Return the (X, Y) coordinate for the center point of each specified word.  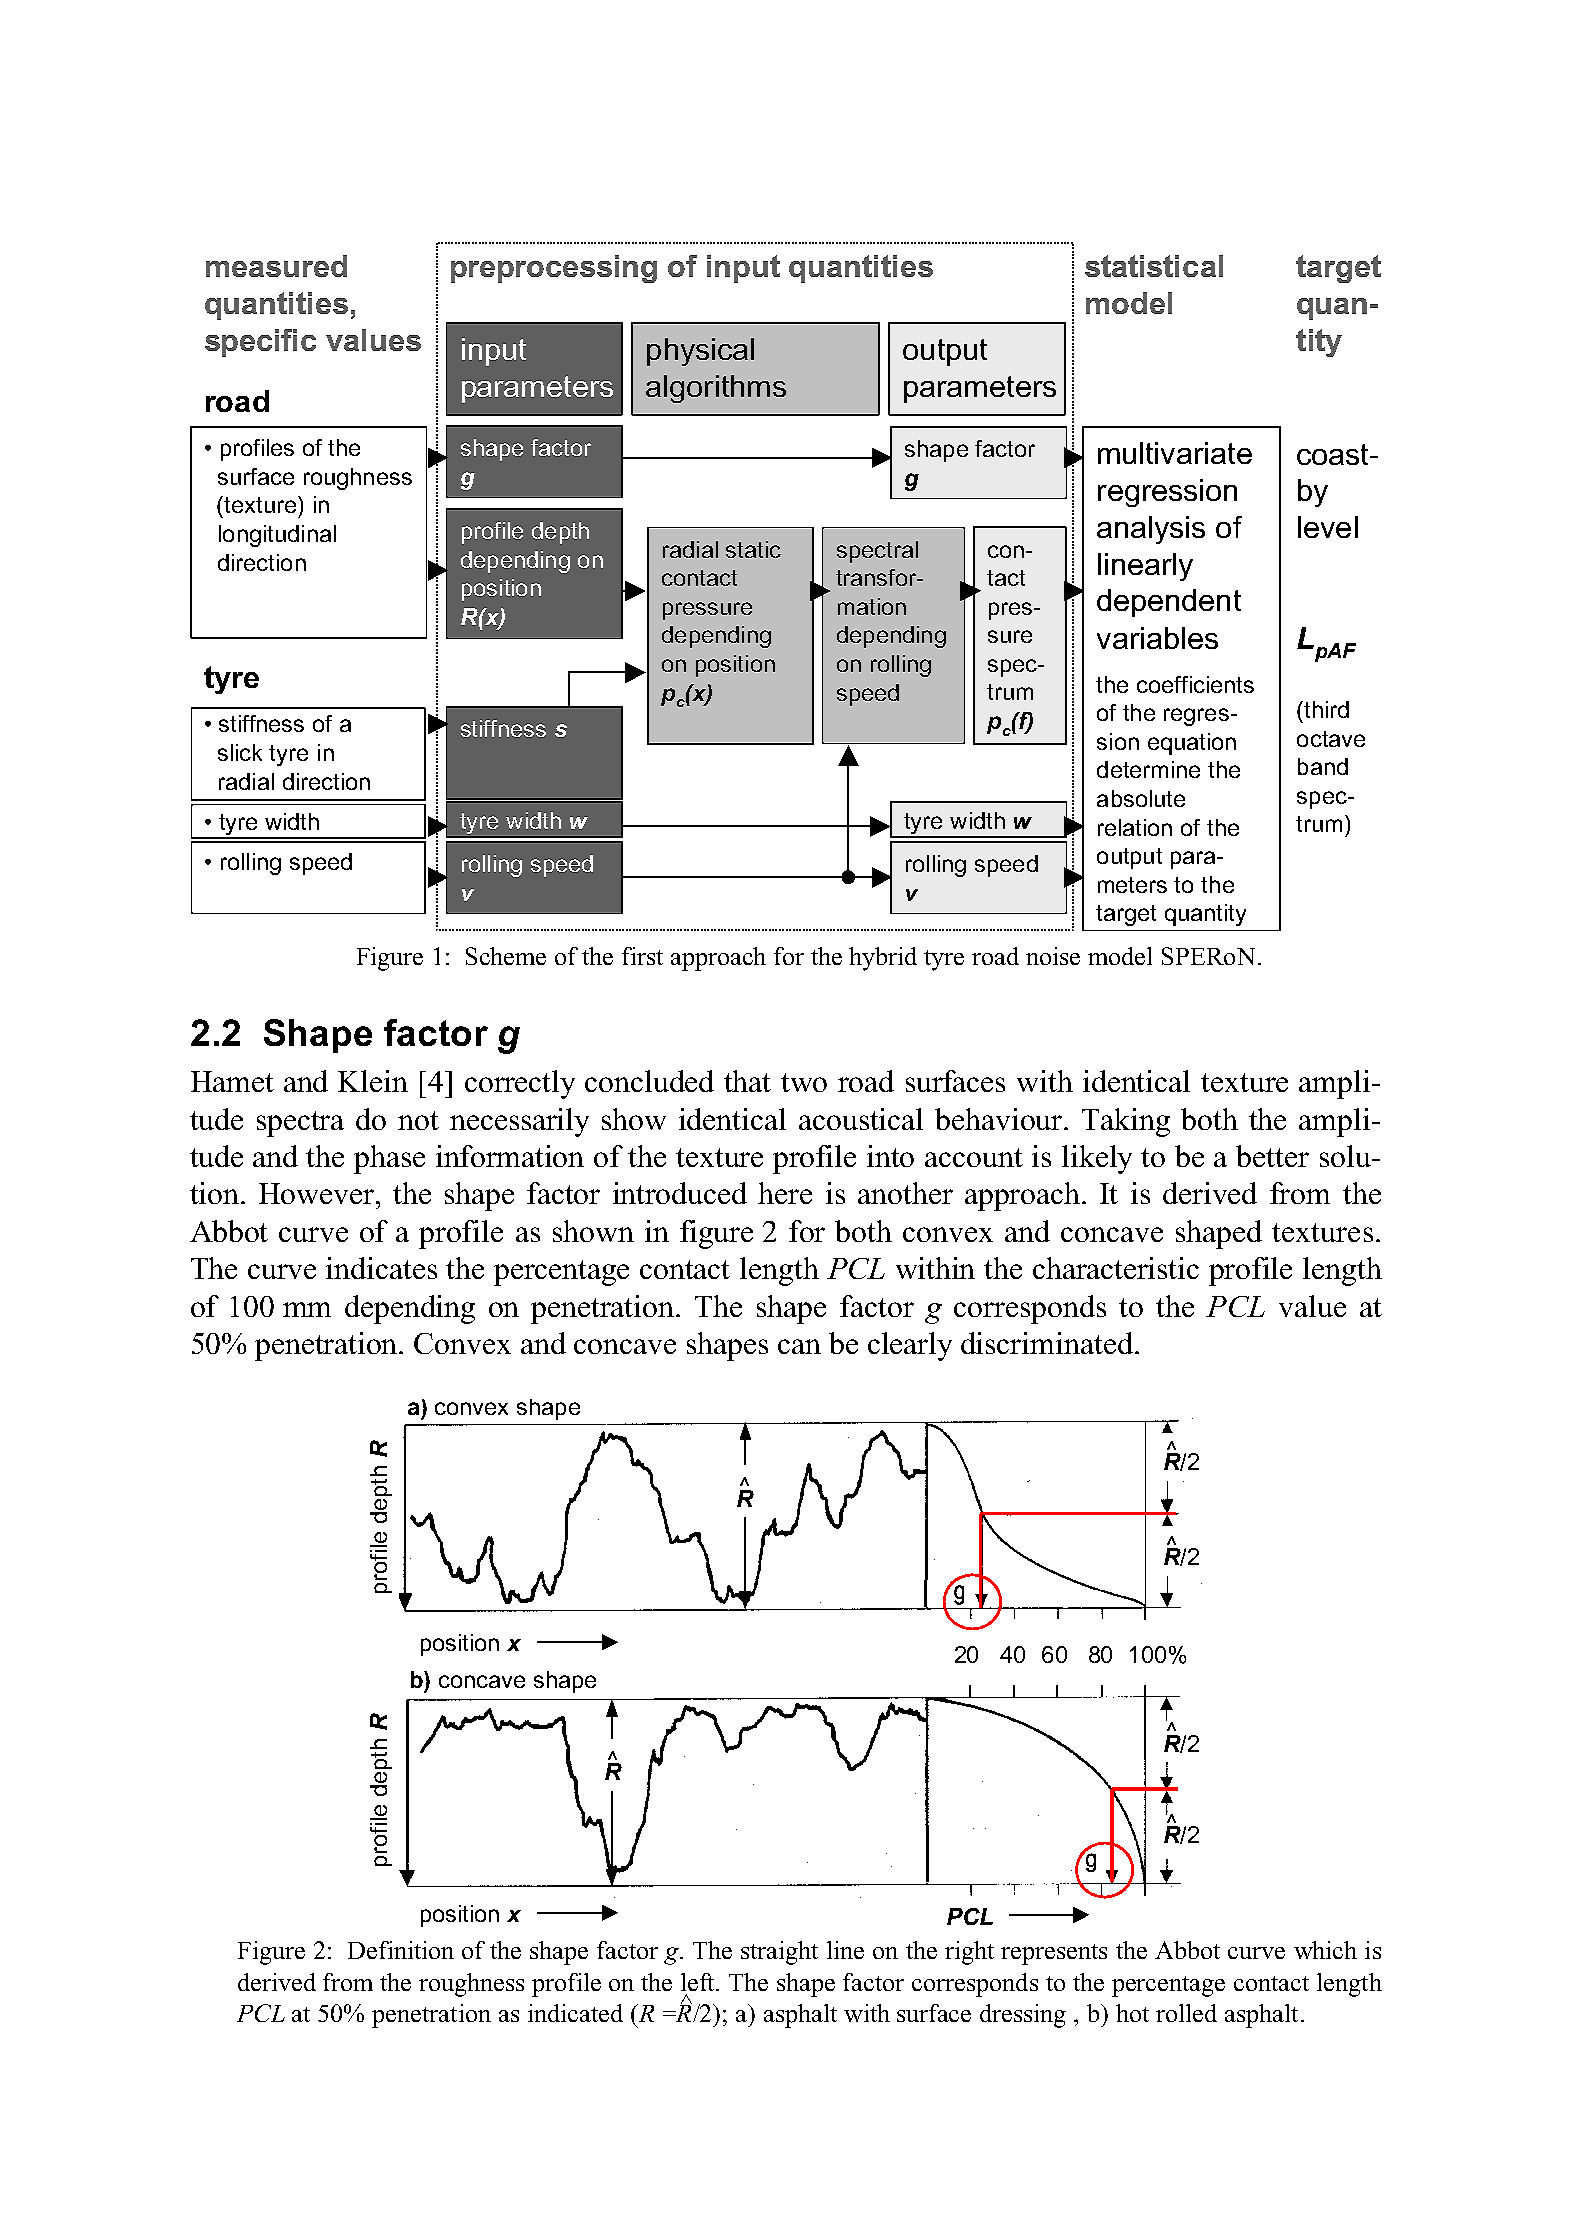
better (1272, 1156)
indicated (575, 2013)
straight (779, 1953)
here (785, 1193)
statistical (1154, 266)
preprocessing (554, 269)
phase (389, 1159)
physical (700, 352)
